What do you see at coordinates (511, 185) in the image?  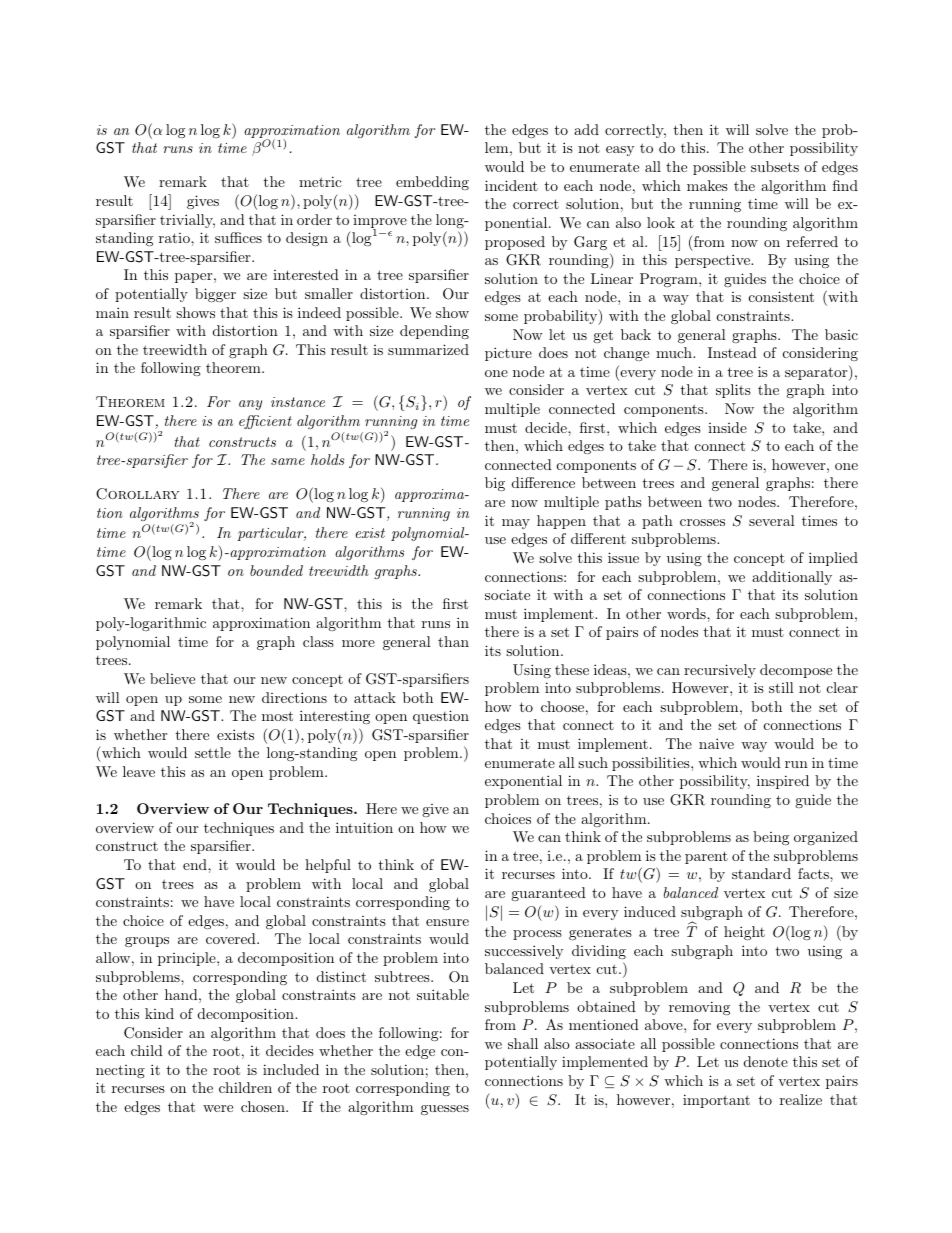 I see `incident` at bounding box center [511, 185].
